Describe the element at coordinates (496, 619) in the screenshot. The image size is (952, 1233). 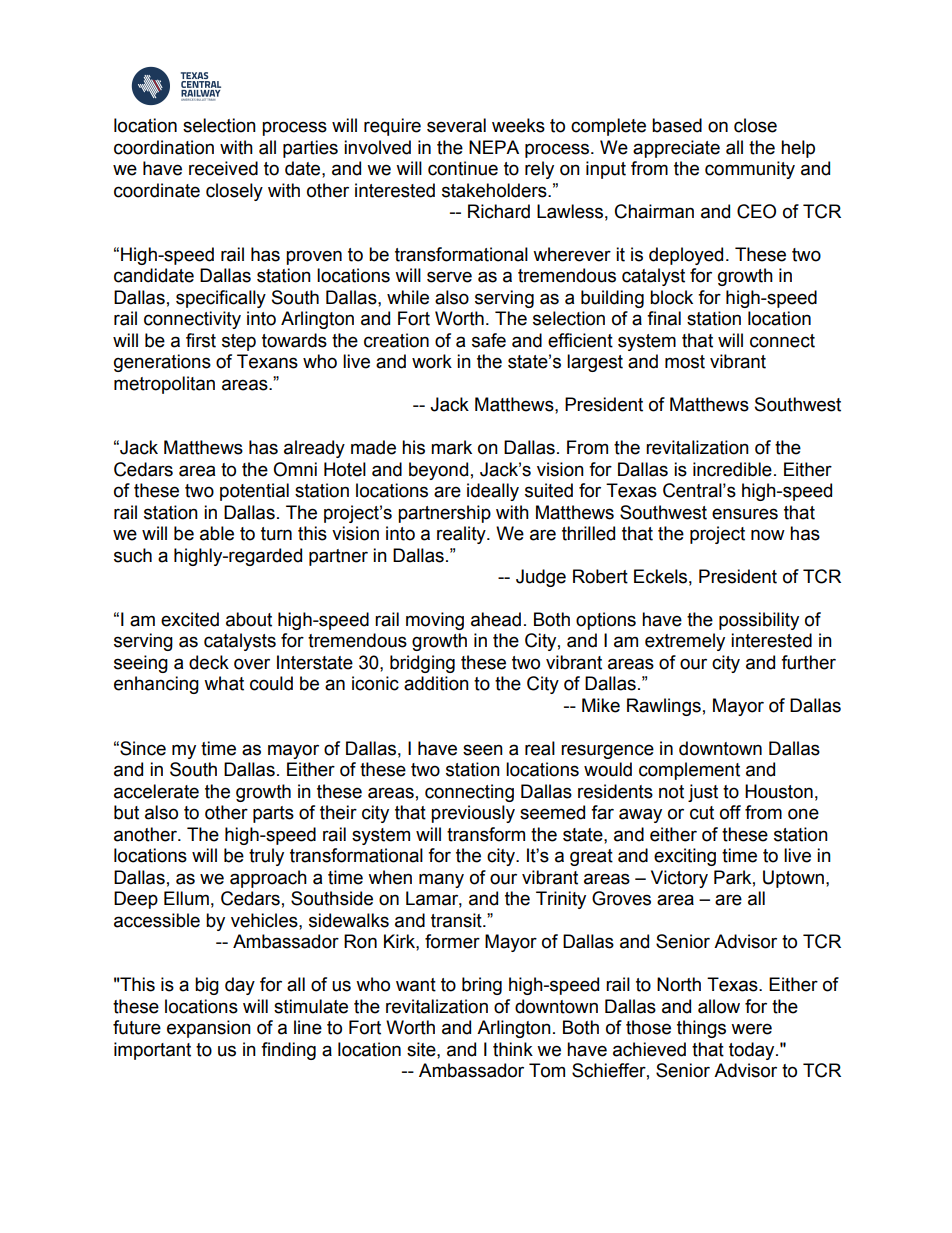
I see `ahead` at that location.
